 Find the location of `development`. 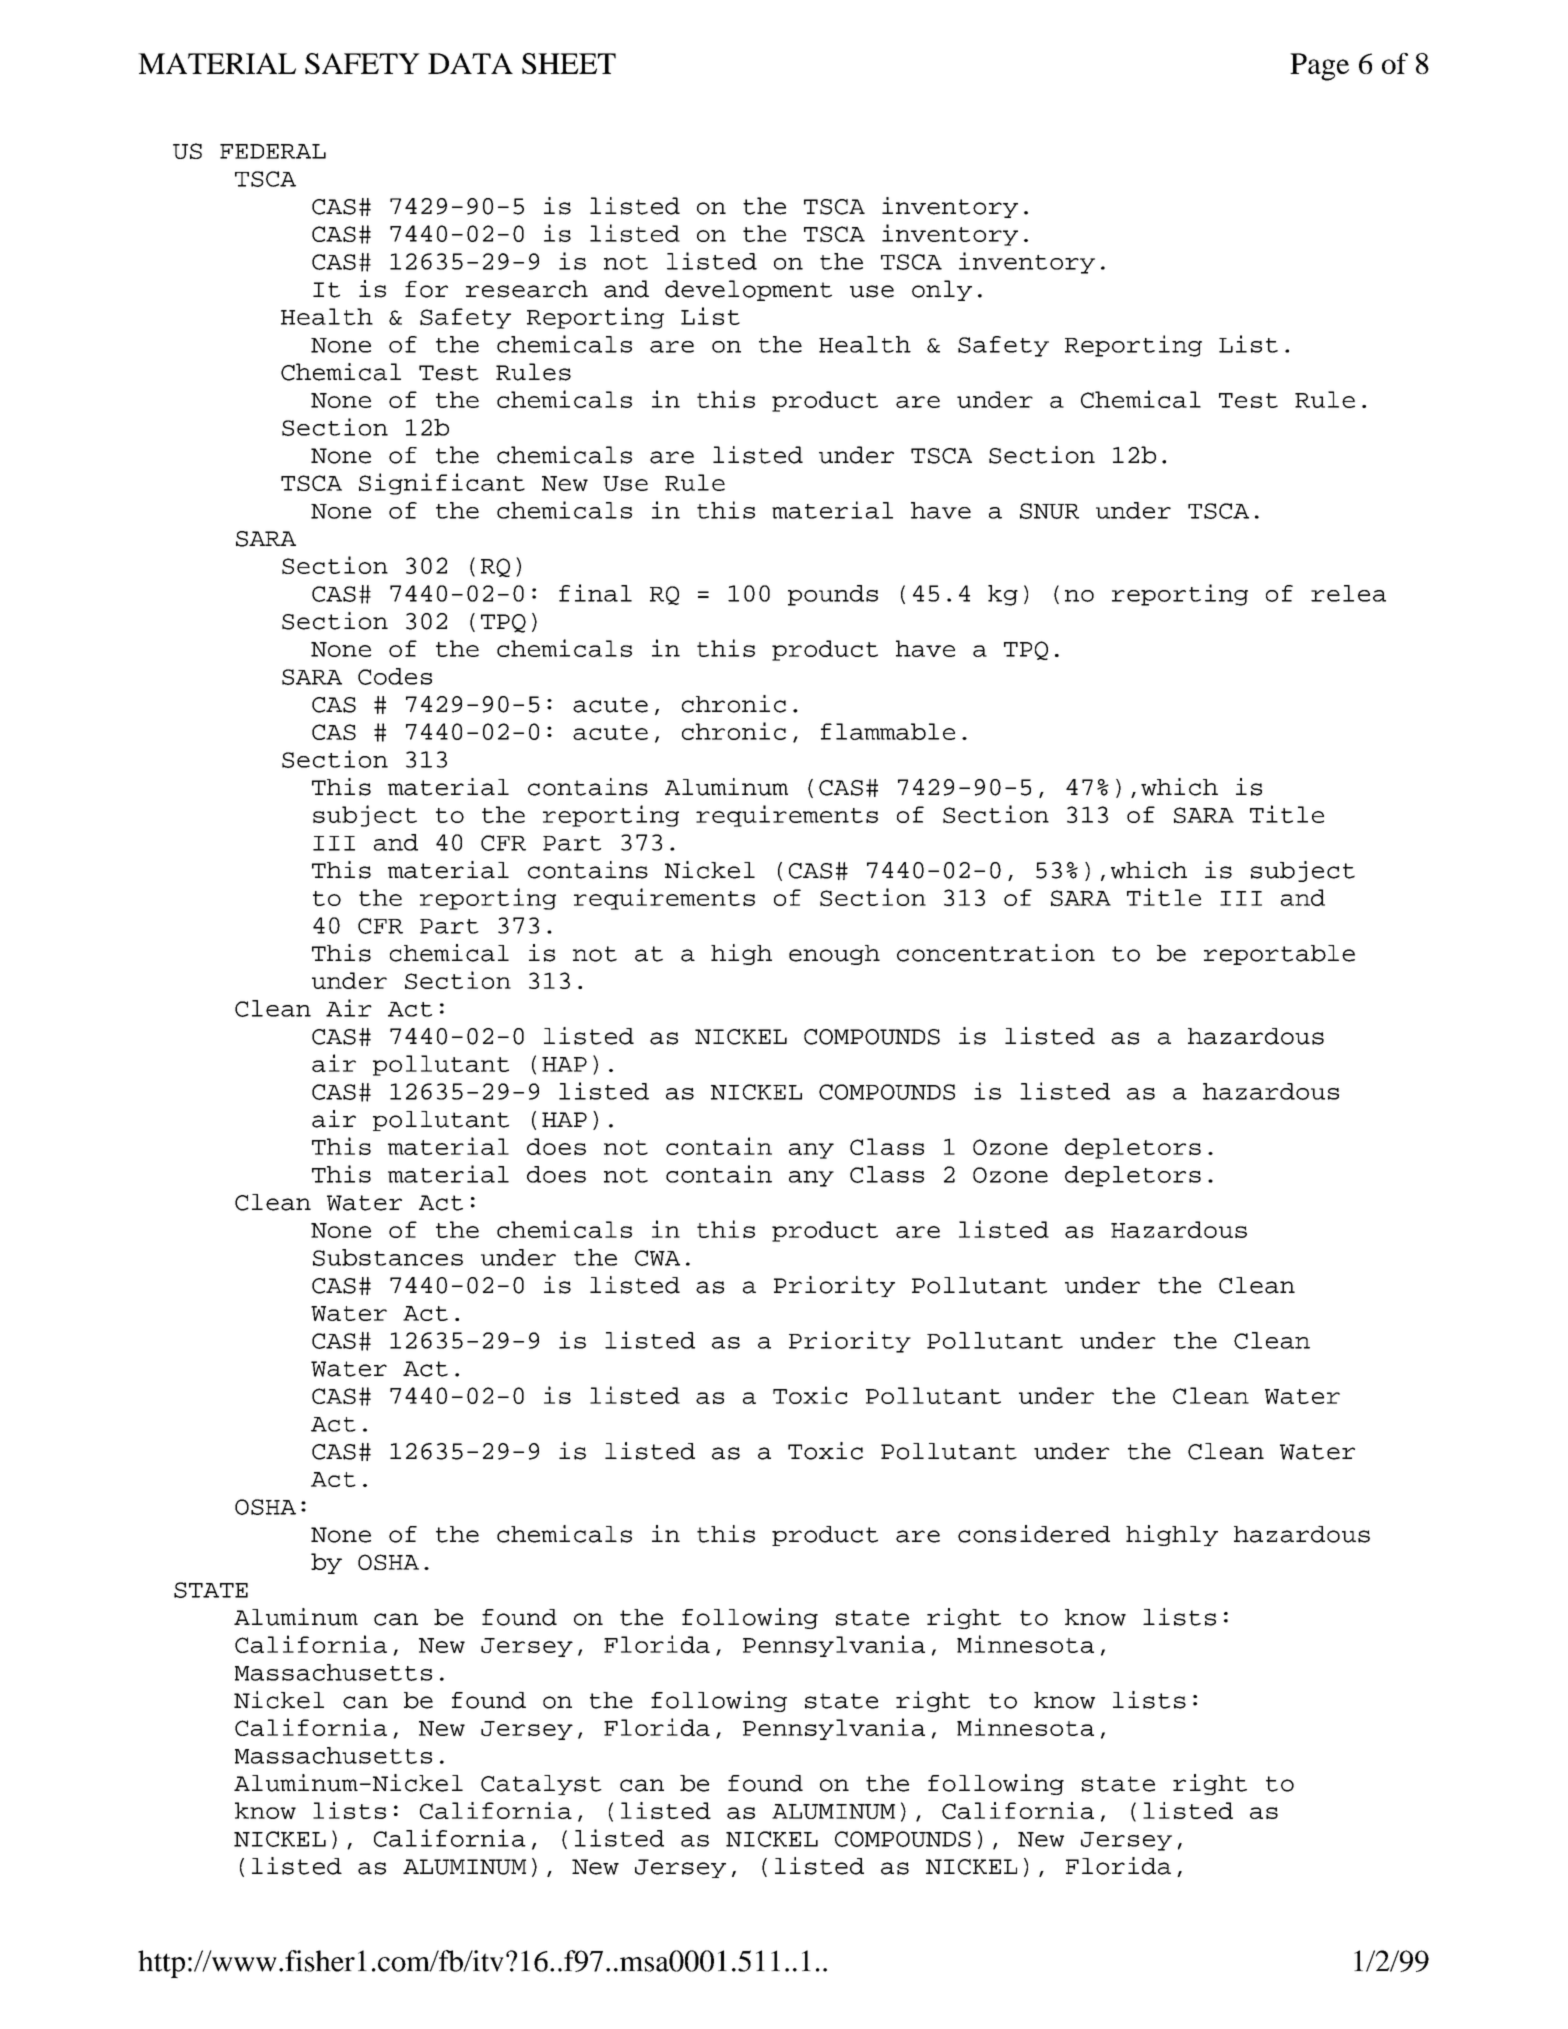

development is located at coordinates (748, 290).
